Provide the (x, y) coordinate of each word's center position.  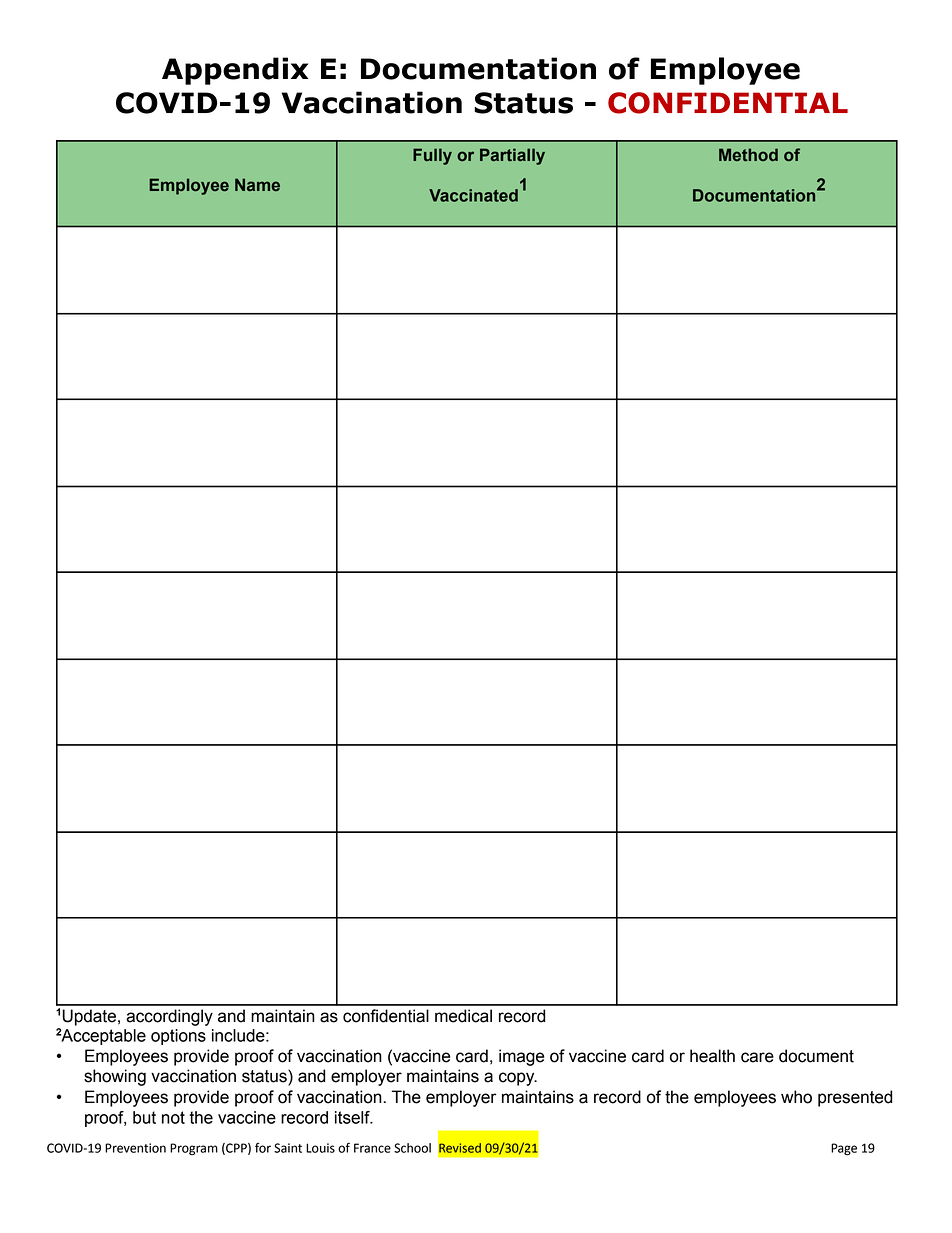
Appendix (235, 71)
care (757, 1057)
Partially (512, 156)
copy (518, 1079)
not (173, 1117)
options (178, 1037)
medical (463, 1016)
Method (748, 155)
